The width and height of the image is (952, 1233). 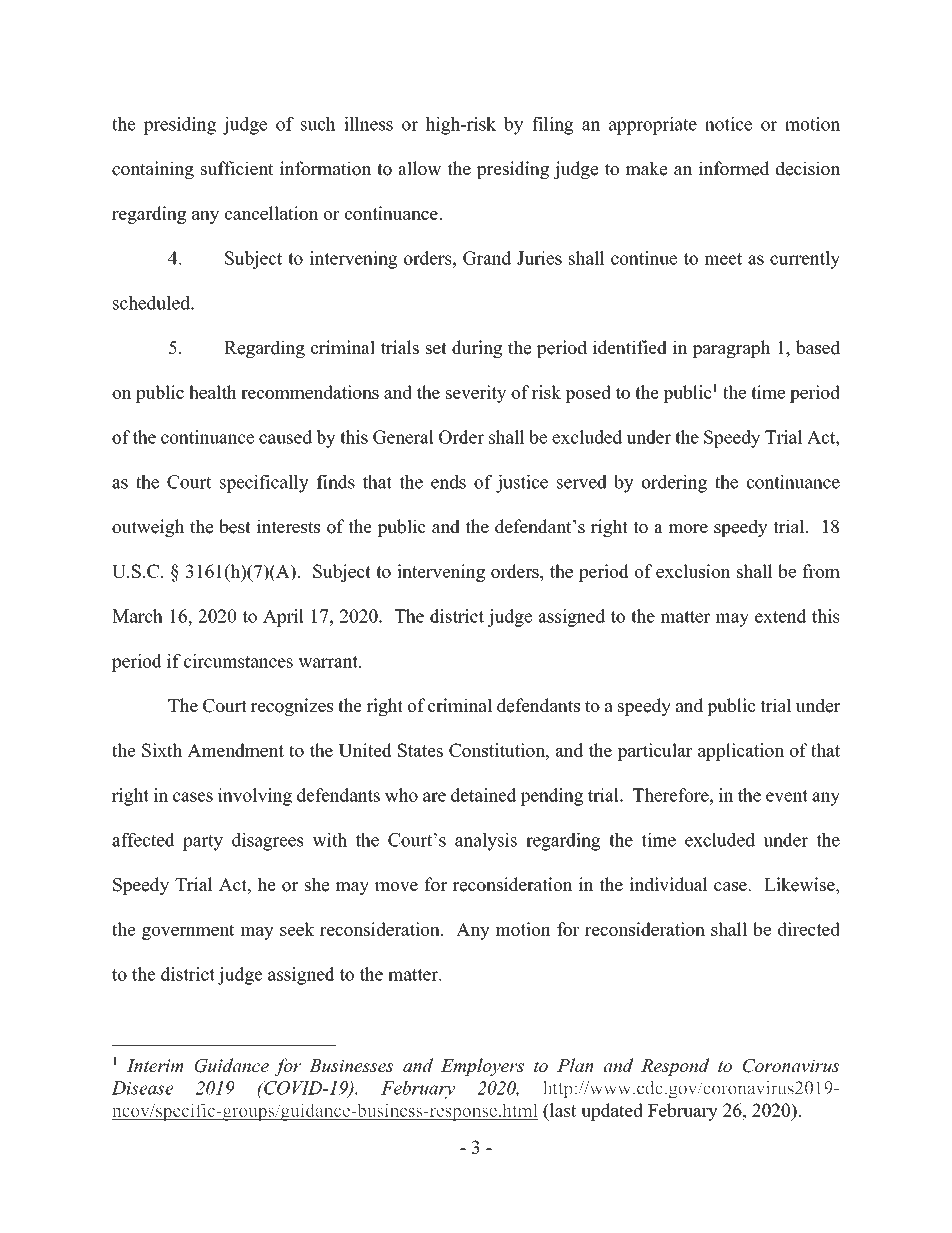 I want to click on justice, so click(x=522, y=484).
